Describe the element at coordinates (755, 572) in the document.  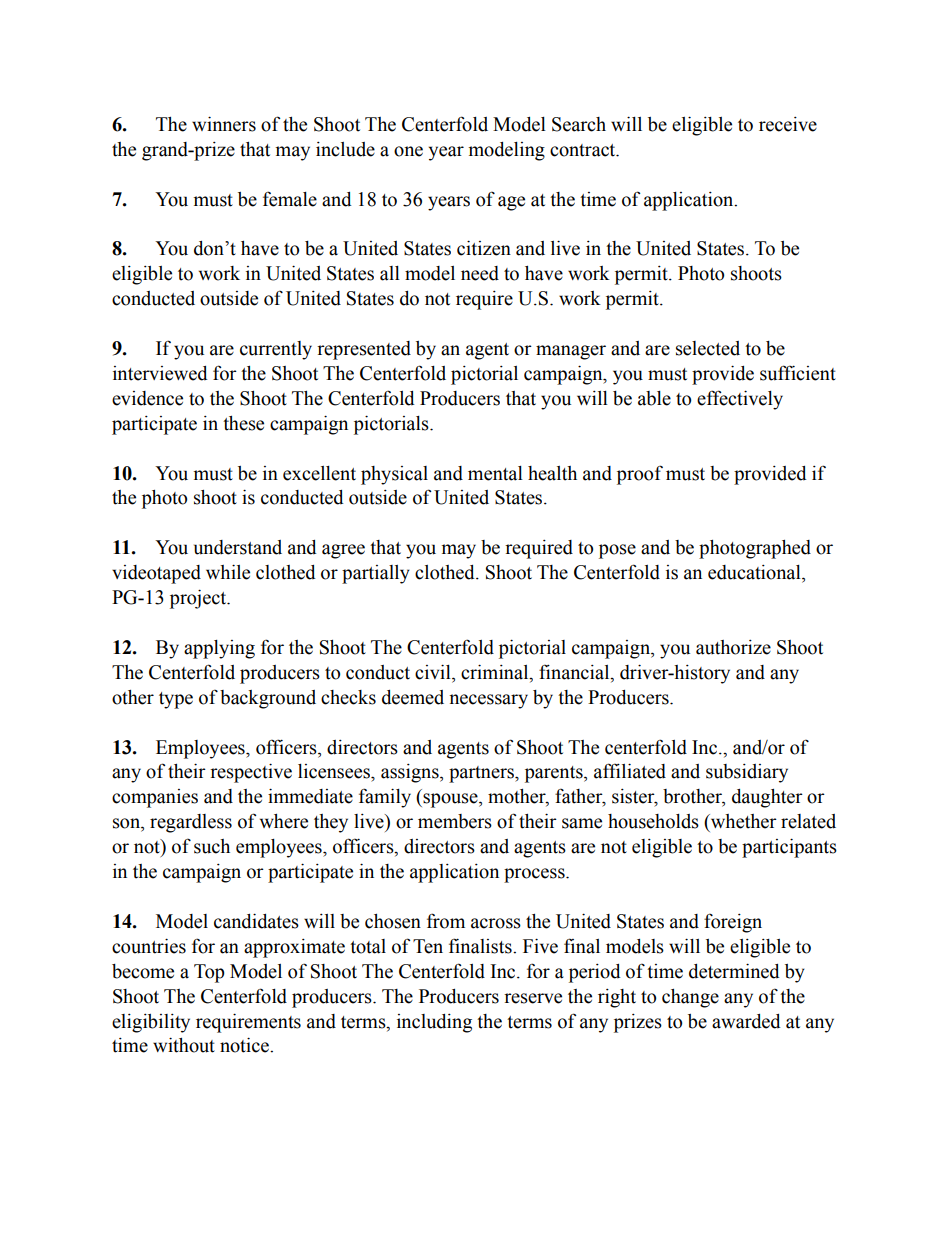
I see `educational` at that location.
